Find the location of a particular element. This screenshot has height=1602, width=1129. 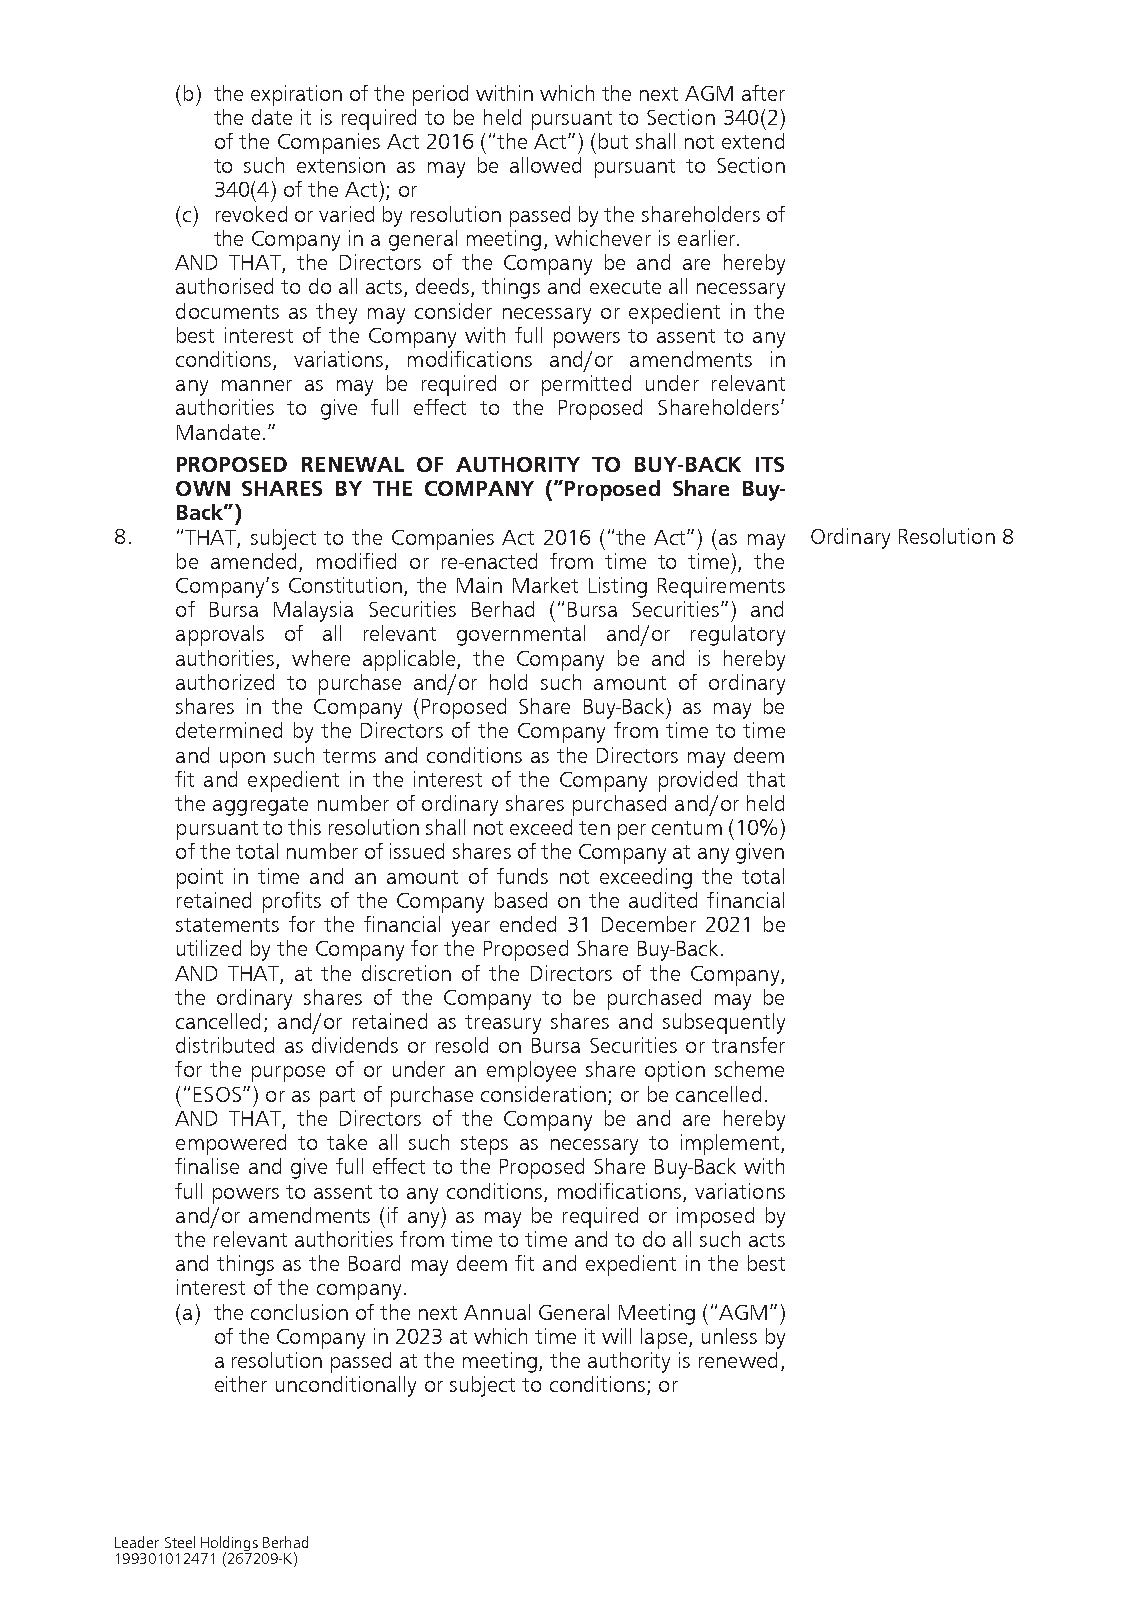

OWN is located at coordinates (203, 488).
